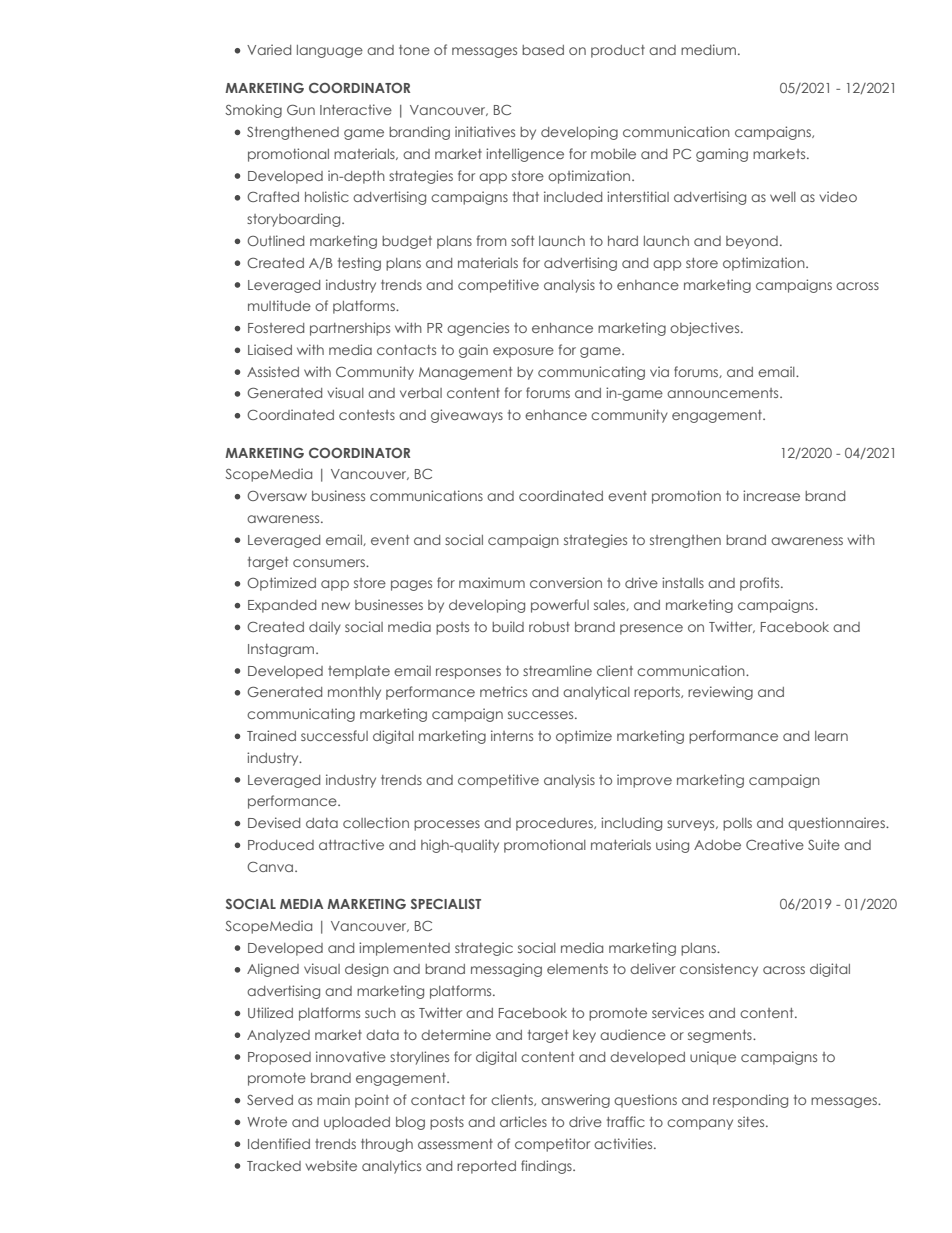 This screenshot has width=952, height=1233. I want to click on competitor, so click(552, 1145).
